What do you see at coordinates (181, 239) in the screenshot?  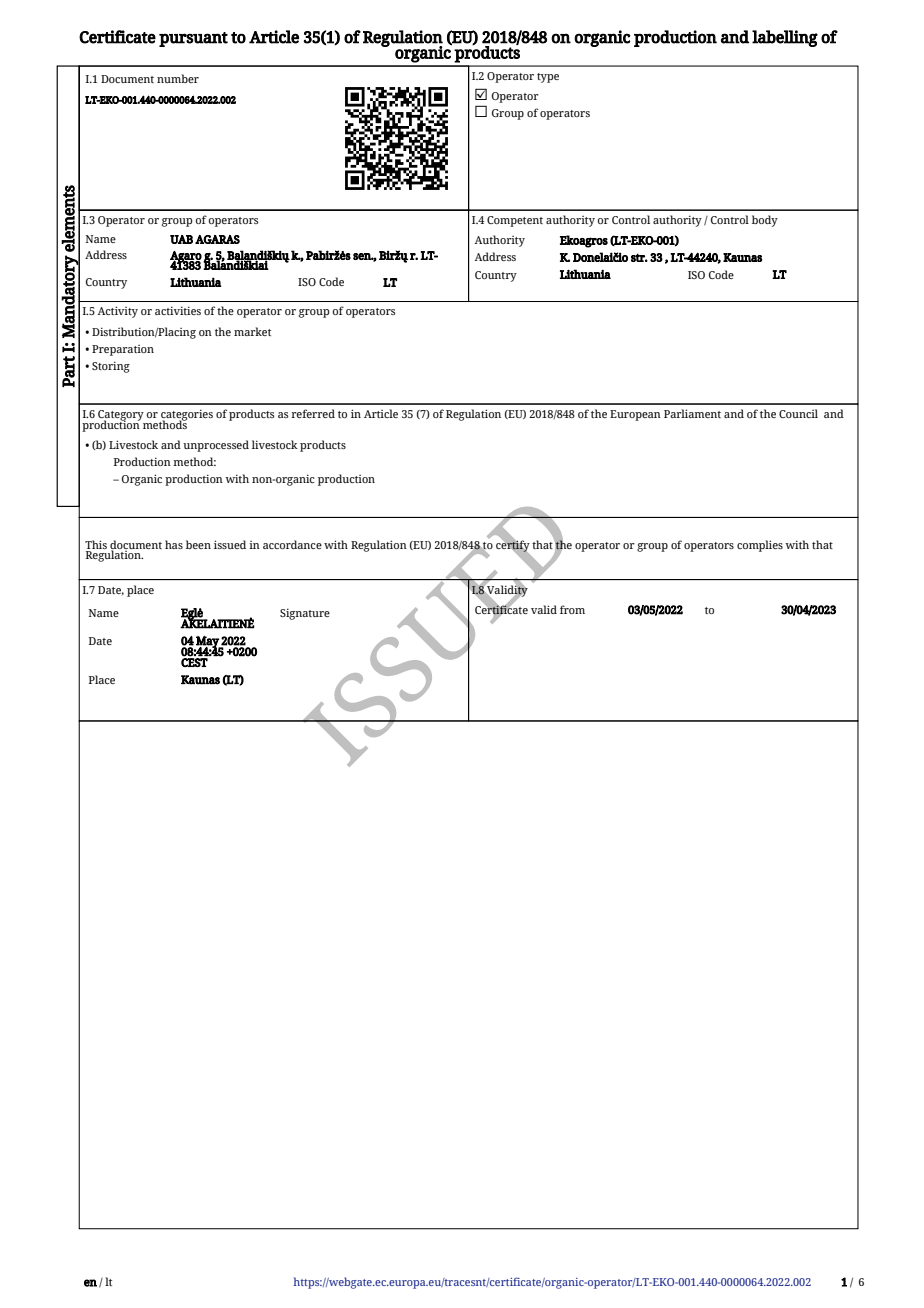 I see `UAB` at bounding box center [181, 239].
